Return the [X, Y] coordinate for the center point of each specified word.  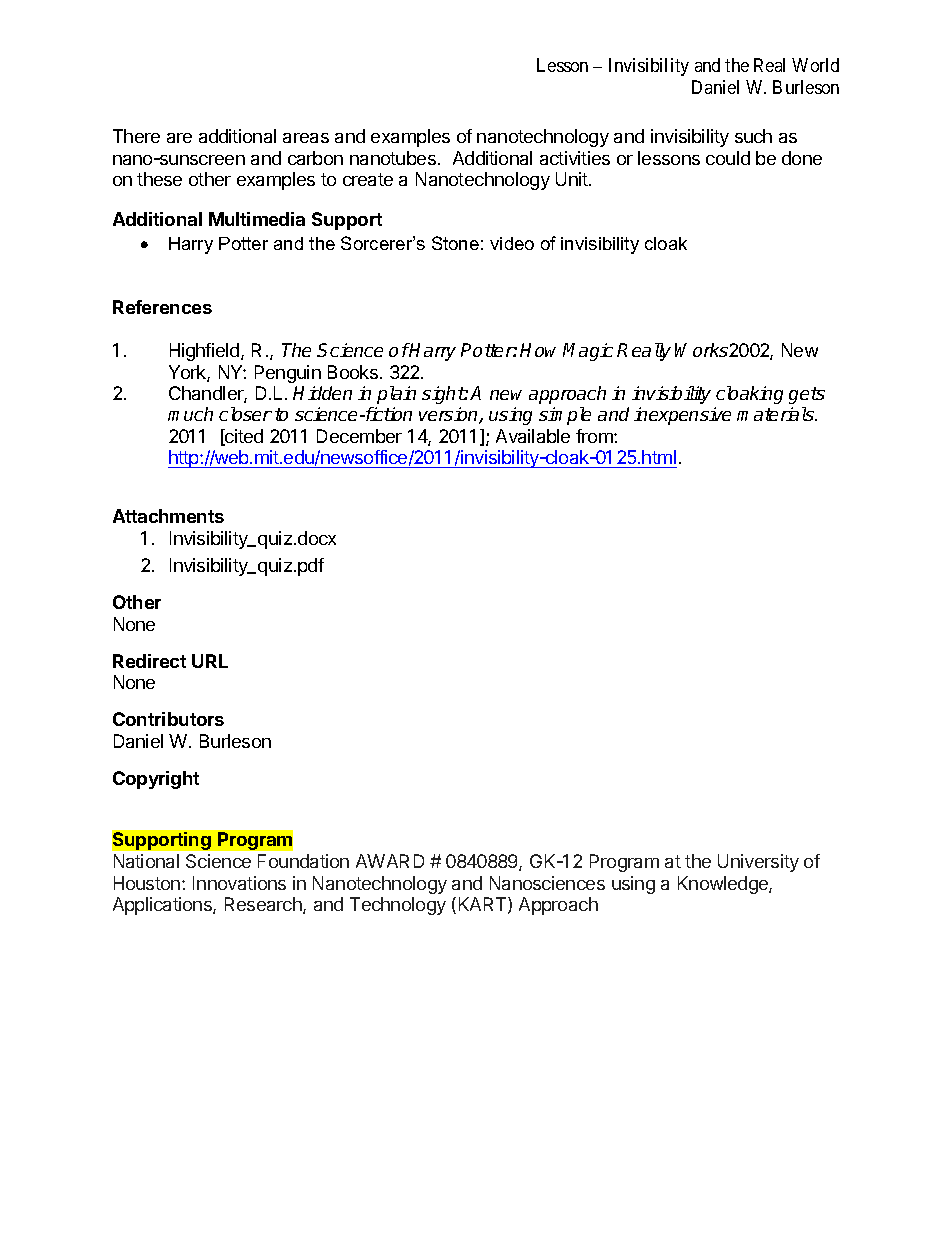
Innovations [239, 883]
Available [533, 436]
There [136, 136]
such [753, 136]
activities [575, 158]
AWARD [390, 861]
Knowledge [724, 885]
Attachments [168, 516]
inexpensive [682, 416]
